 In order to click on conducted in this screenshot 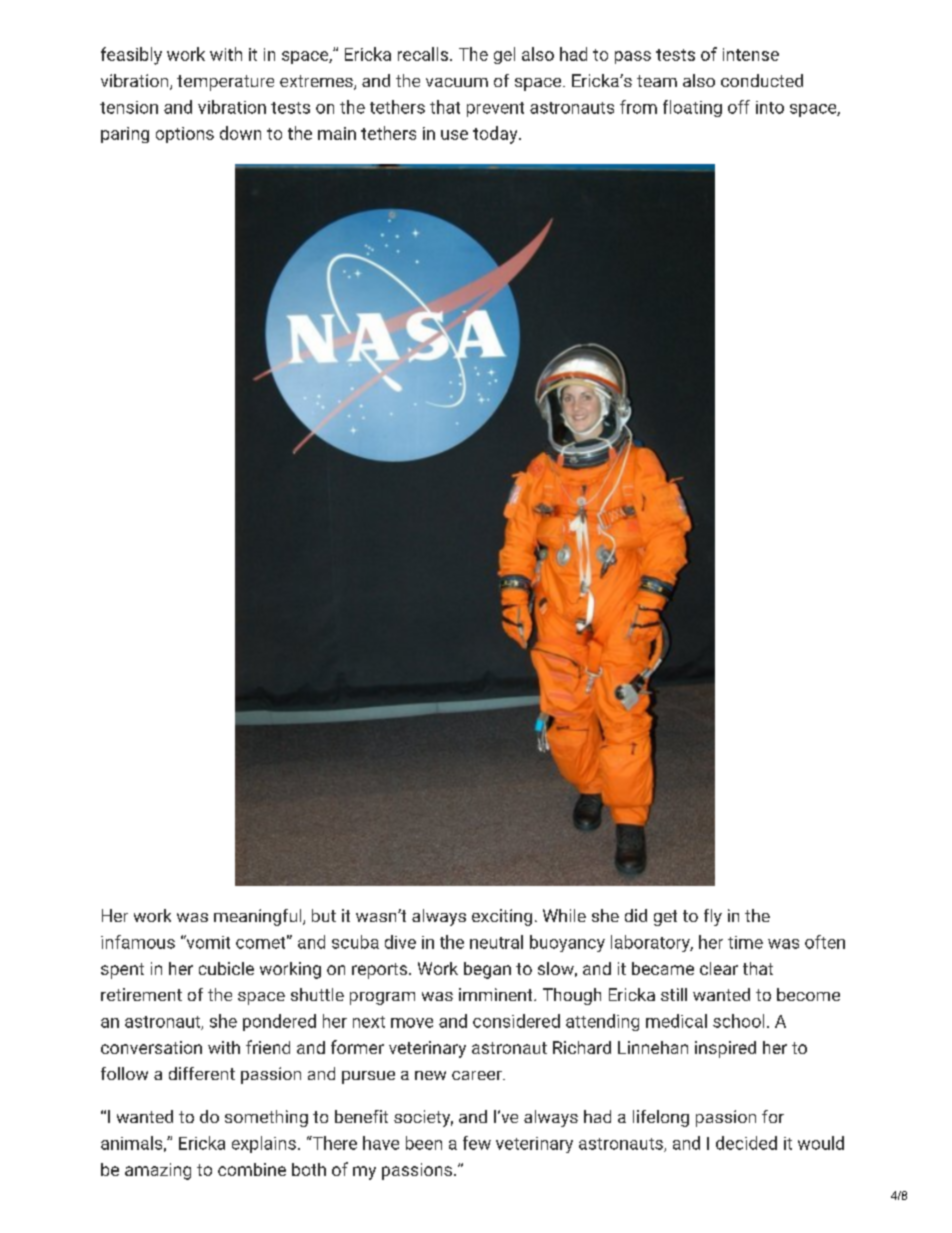, I will do `click(762, 80)`.
